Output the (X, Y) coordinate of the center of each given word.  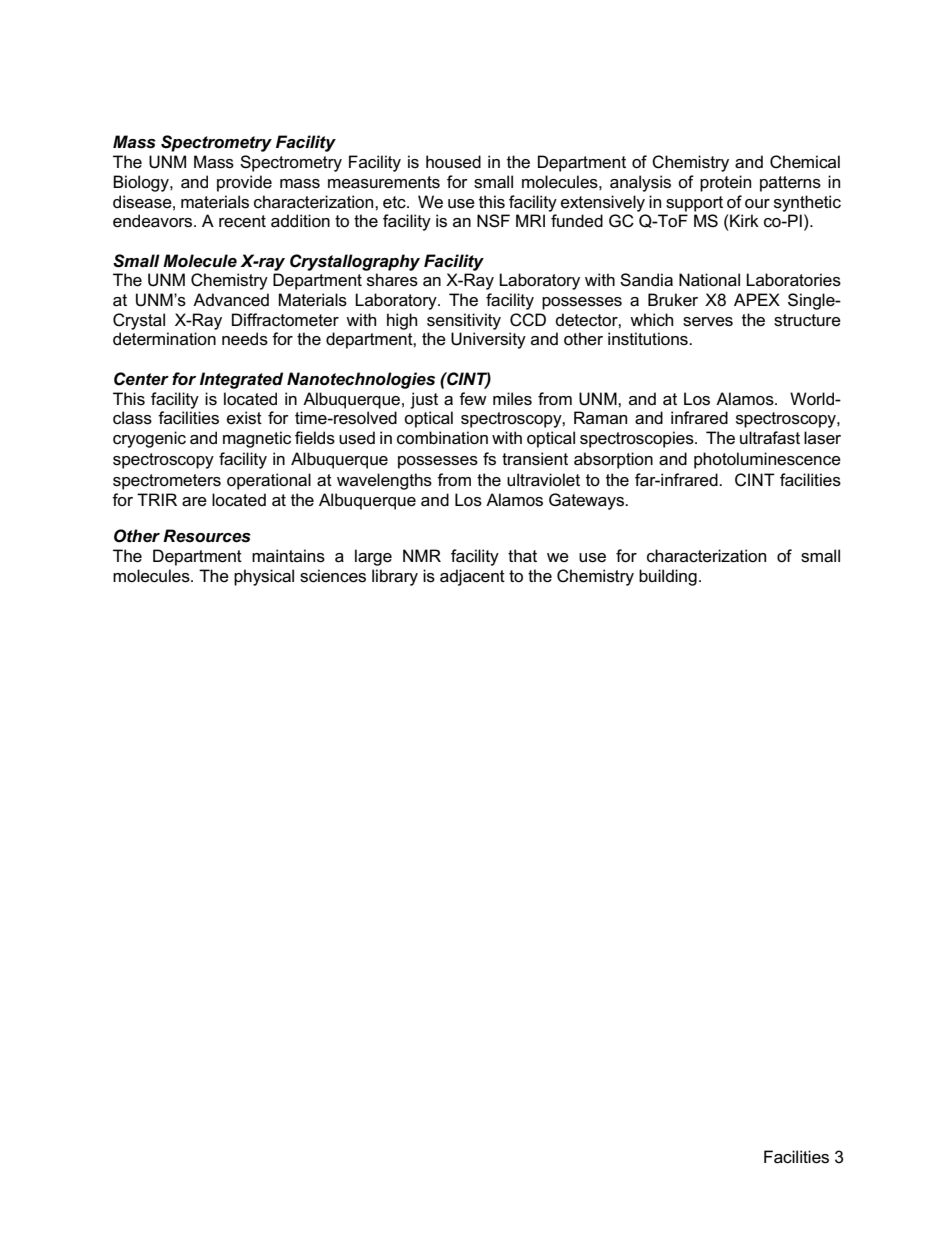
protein (725, 183)
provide (244, 183)
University (488, 340)
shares (392, 280)
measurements (384, 182)
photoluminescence (767, 460)
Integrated (241, 380)
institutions (649, 339)
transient (535, 459)
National (709, 280)
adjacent (472, 577)
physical (264, 577)
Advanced (231, 299)
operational (269, 481)
